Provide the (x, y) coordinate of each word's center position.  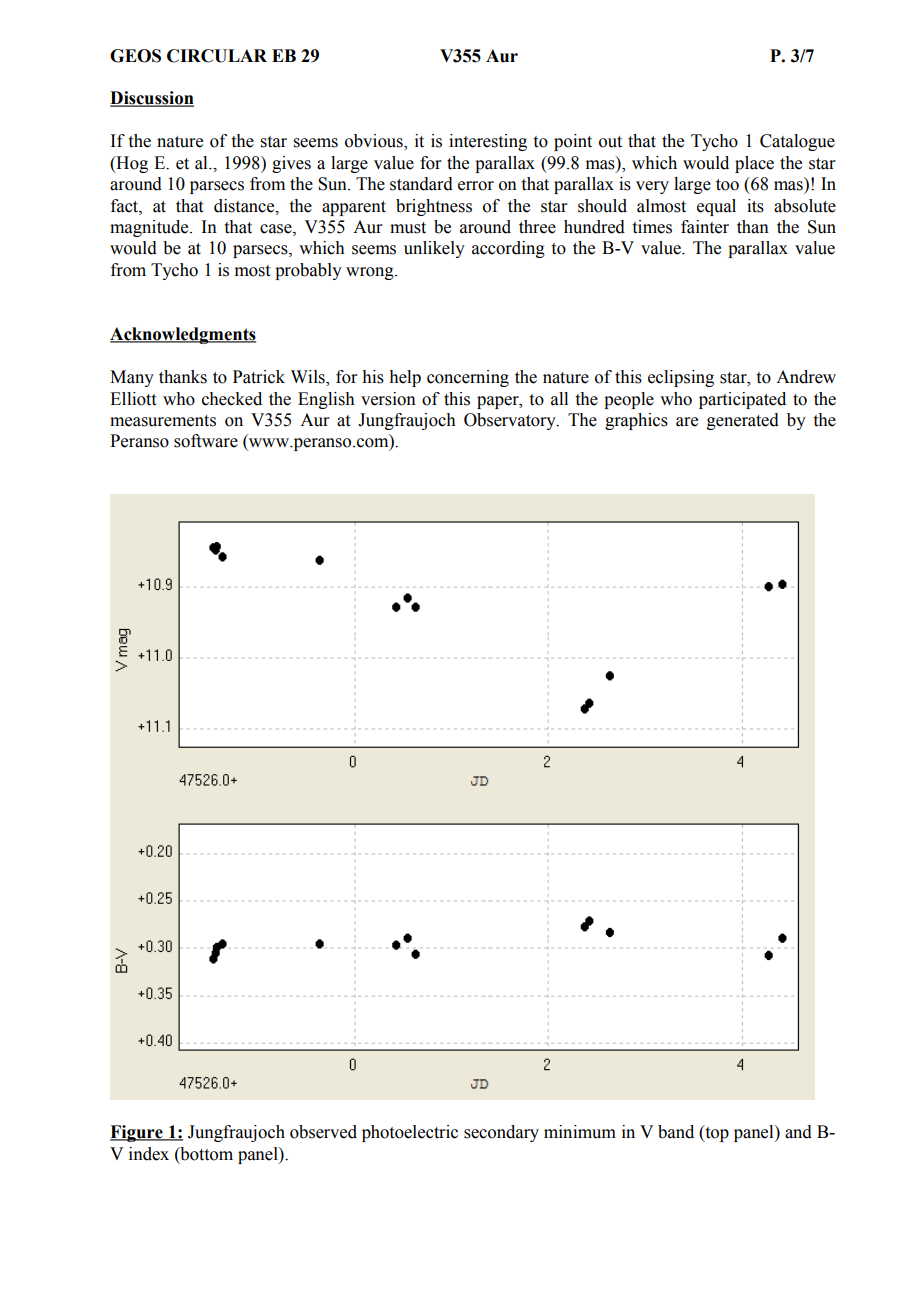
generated (743, 421)
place (754, 164)
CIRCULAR (217, 56)
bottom (205, 1154)
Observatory (511, 421)
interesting (488, 142)
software (206, 441)
